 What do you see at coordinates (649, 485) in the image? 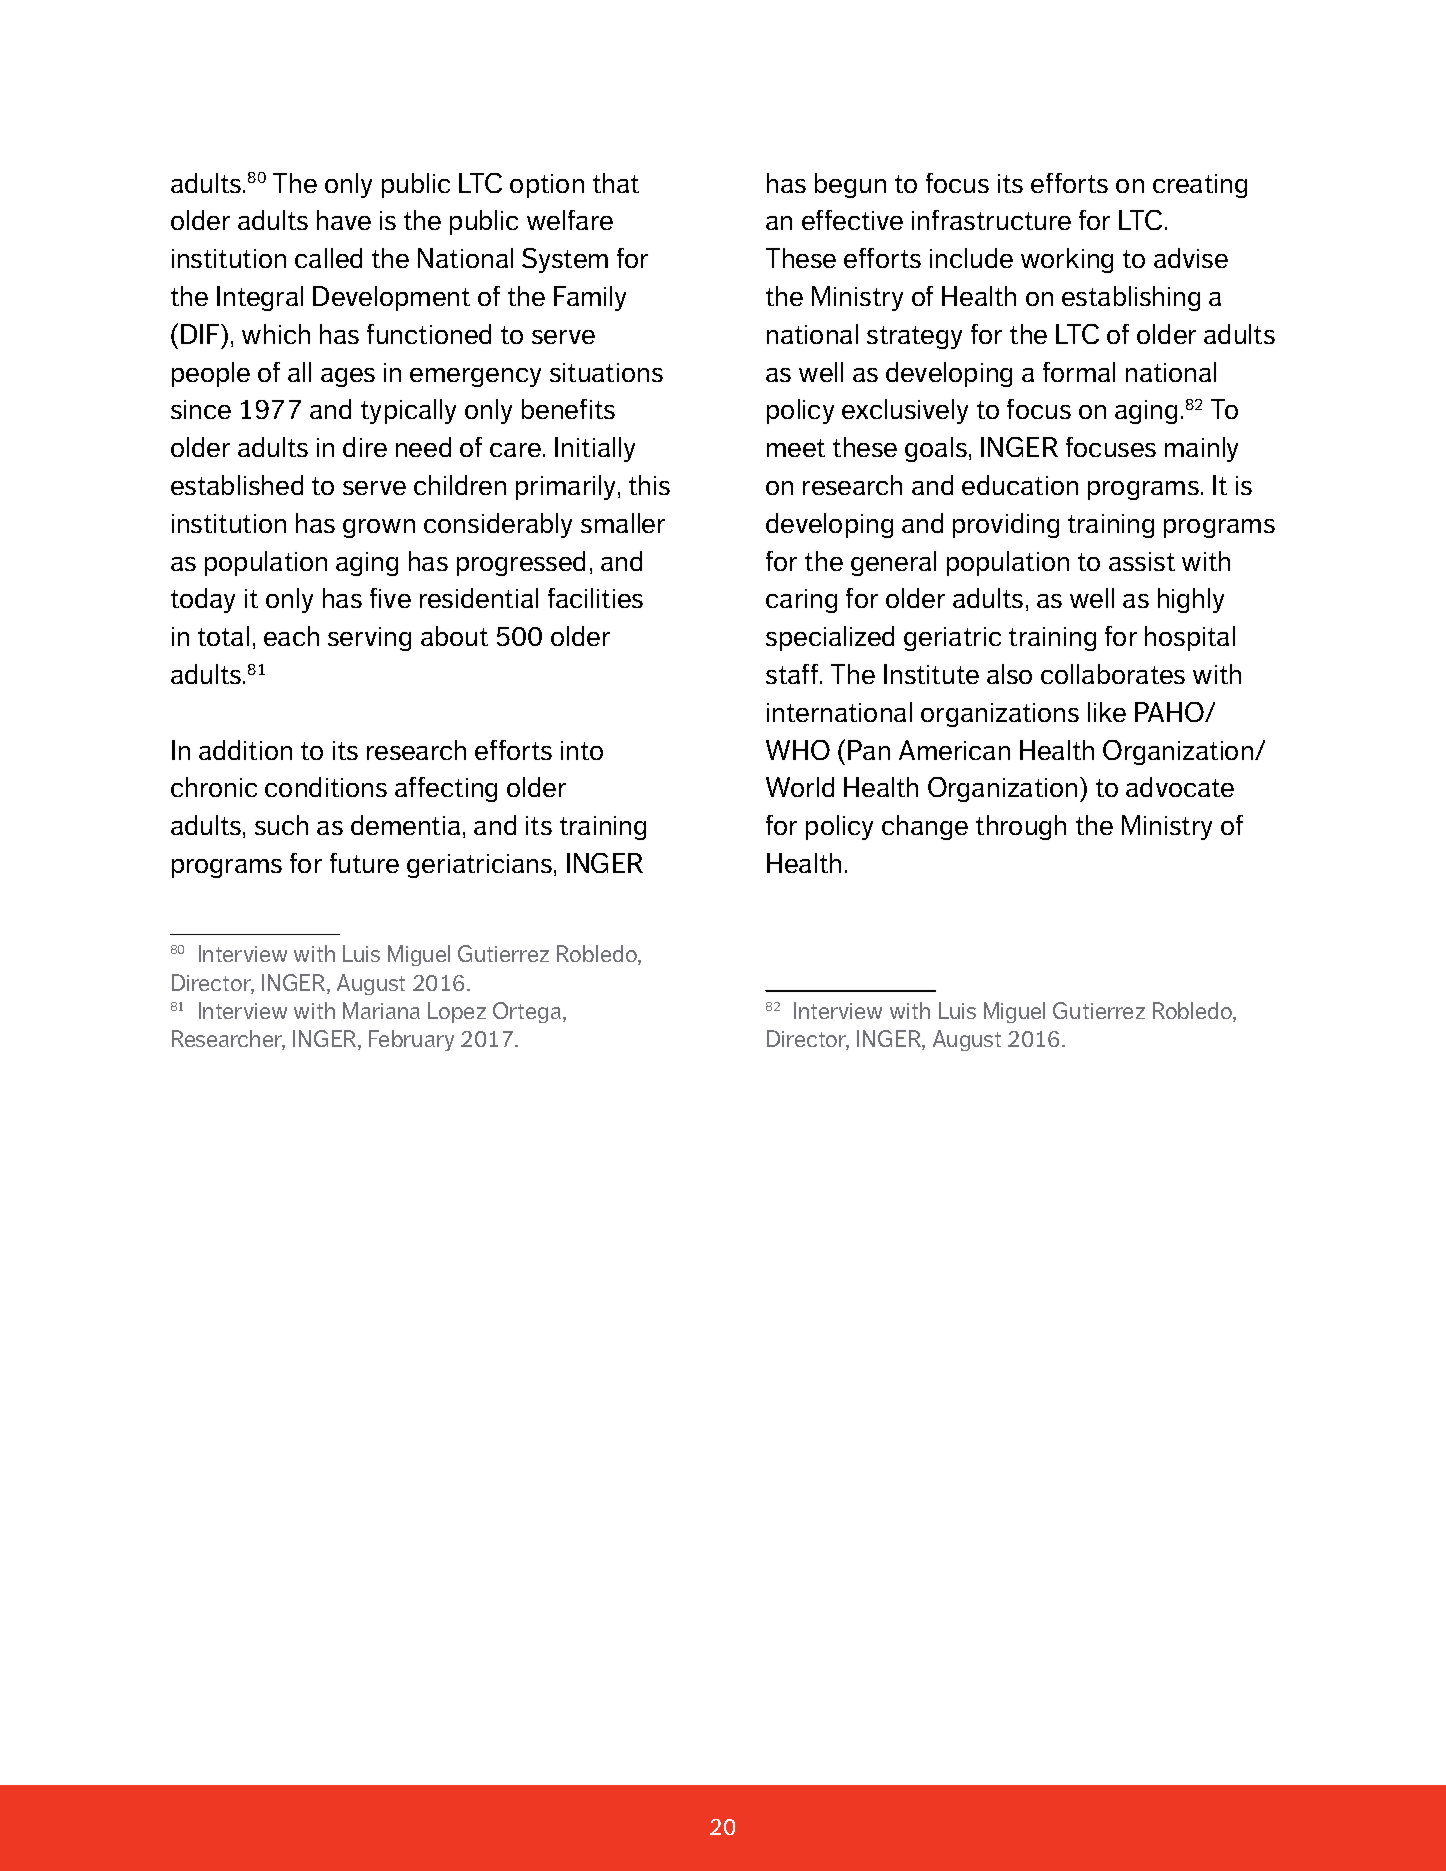
I see `this` at bounding box center [649, 485].
